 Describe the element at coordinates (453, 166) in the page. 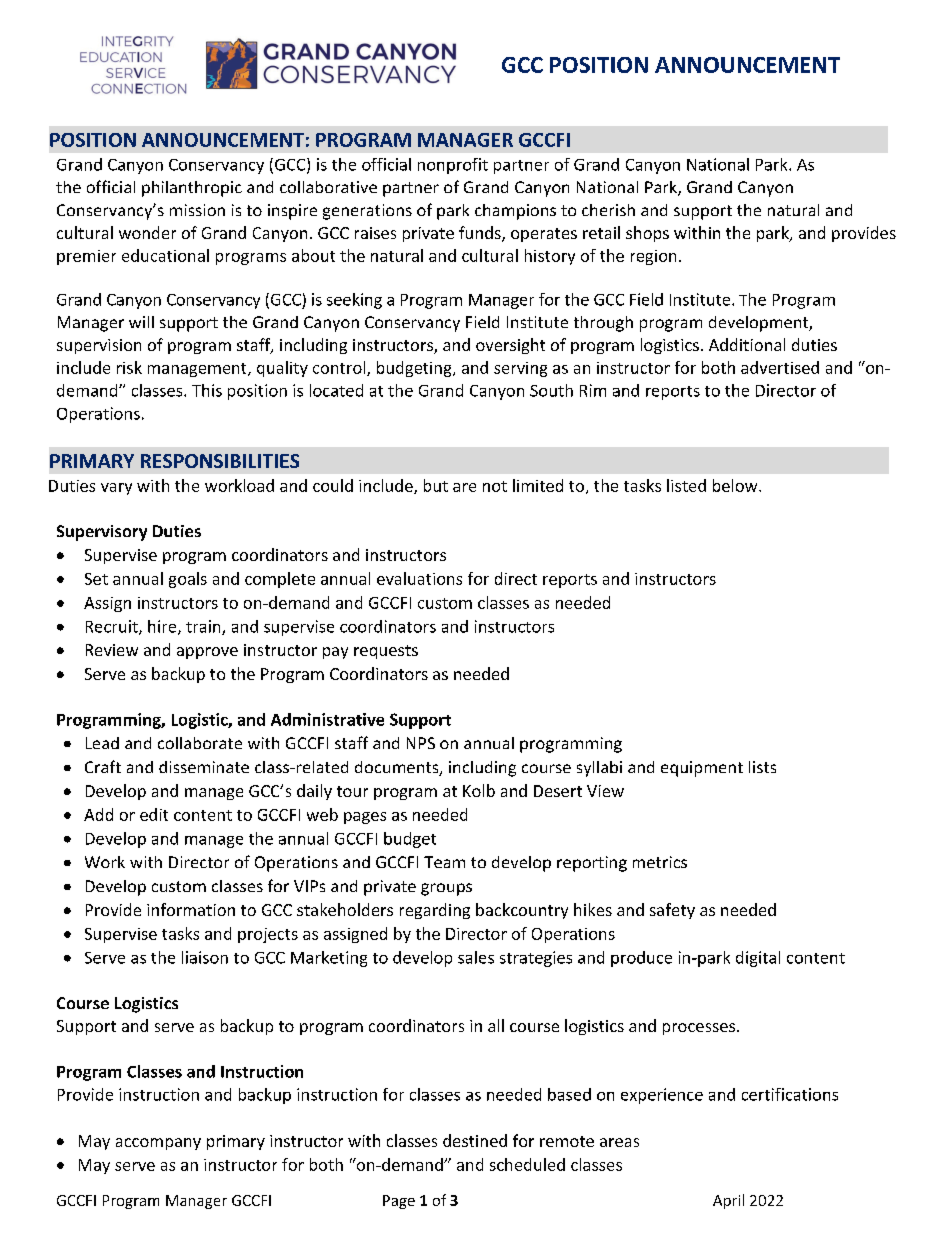

I see `nonprofit` at that location.
